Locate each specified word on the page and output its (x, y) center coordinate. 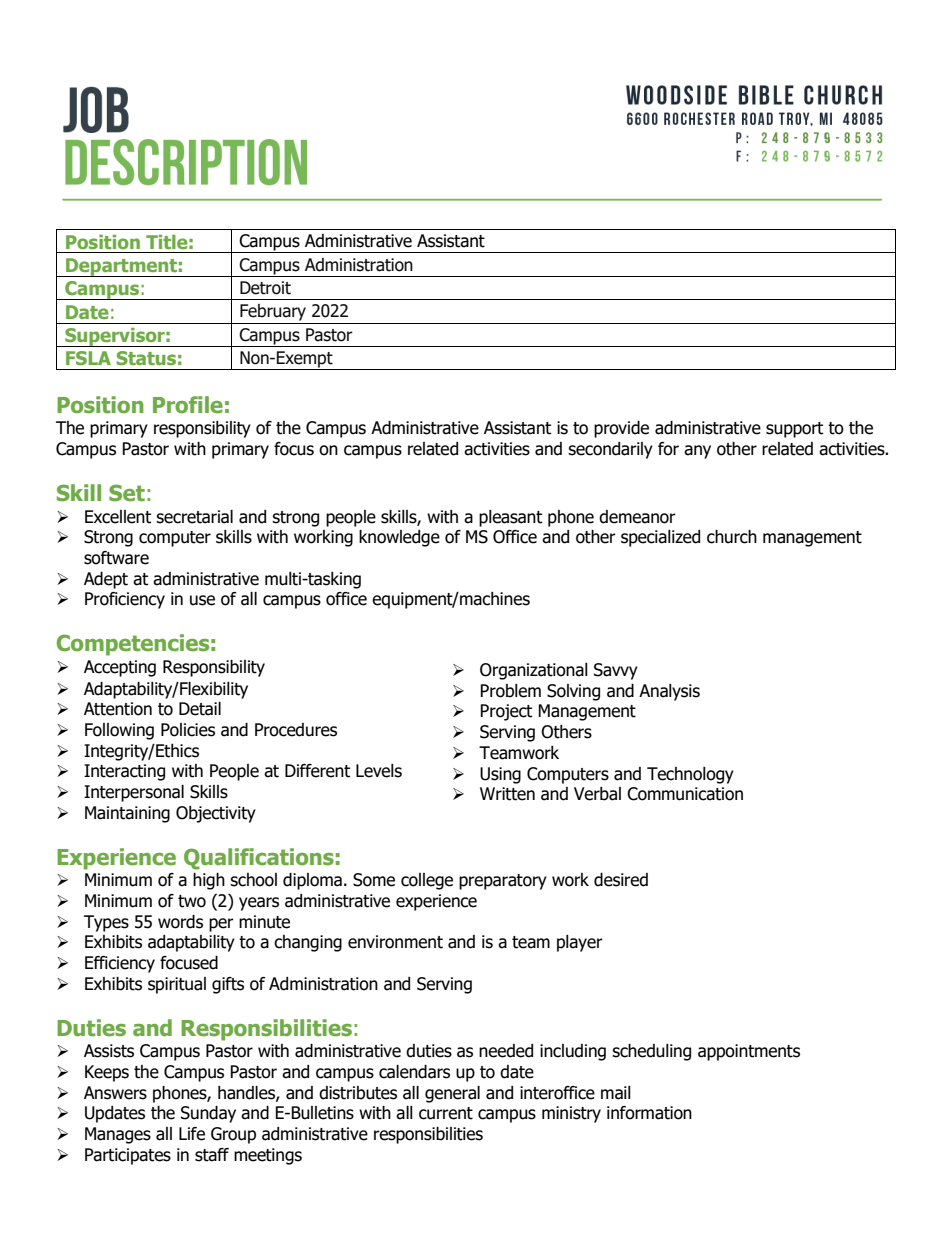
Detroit (265, 288)
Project (506, 712)
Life (192, 1134)
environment (395, 942)
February (273, 312)
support (794, 430)
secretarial (194, 517)
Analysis (669, 692)
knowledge (399, 538)
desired (621, 880)
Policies (188, 730)
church (732, 537)
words (180, 922)
